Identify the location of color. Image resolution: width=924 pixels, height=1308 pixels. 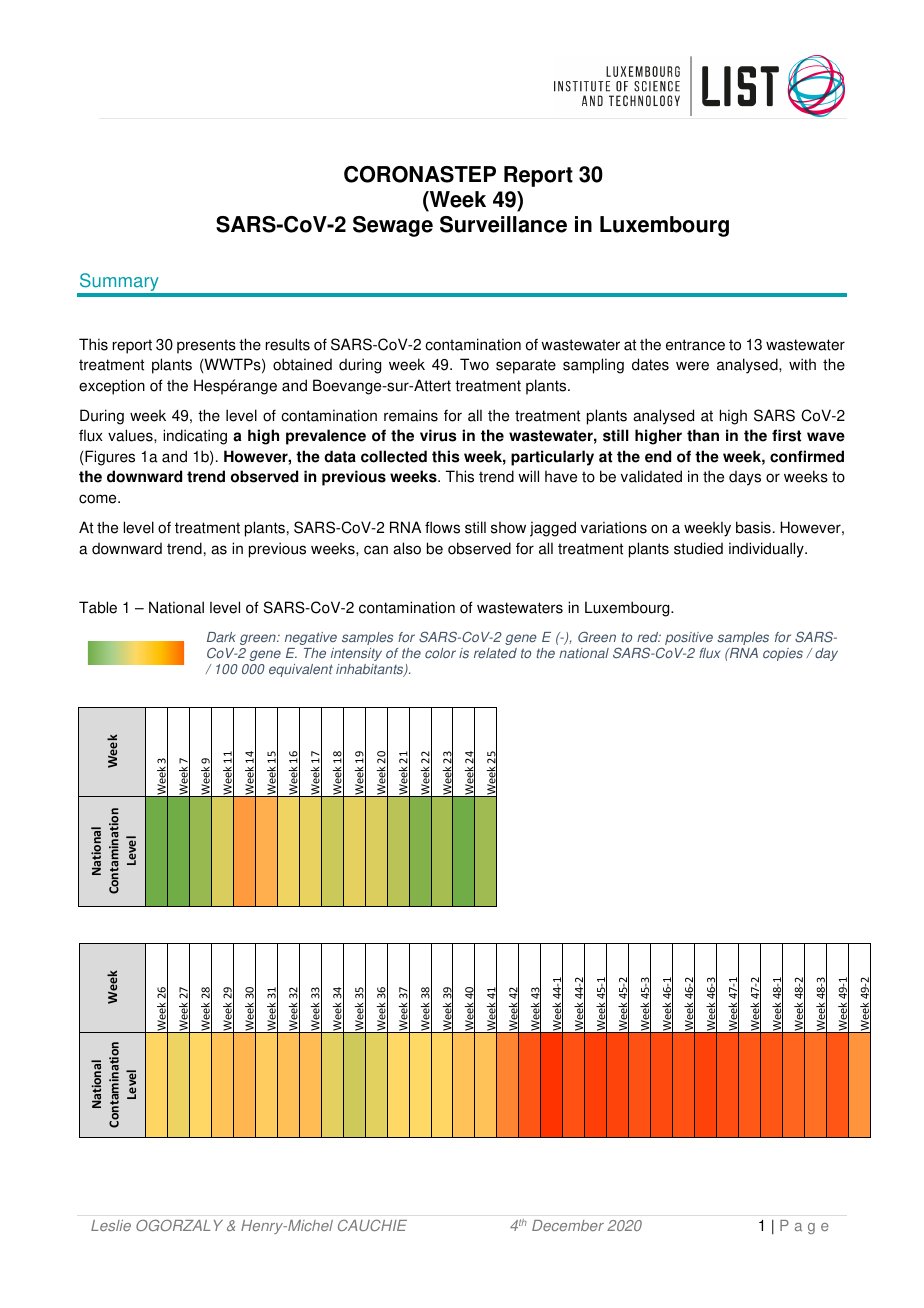
(440, 653).
